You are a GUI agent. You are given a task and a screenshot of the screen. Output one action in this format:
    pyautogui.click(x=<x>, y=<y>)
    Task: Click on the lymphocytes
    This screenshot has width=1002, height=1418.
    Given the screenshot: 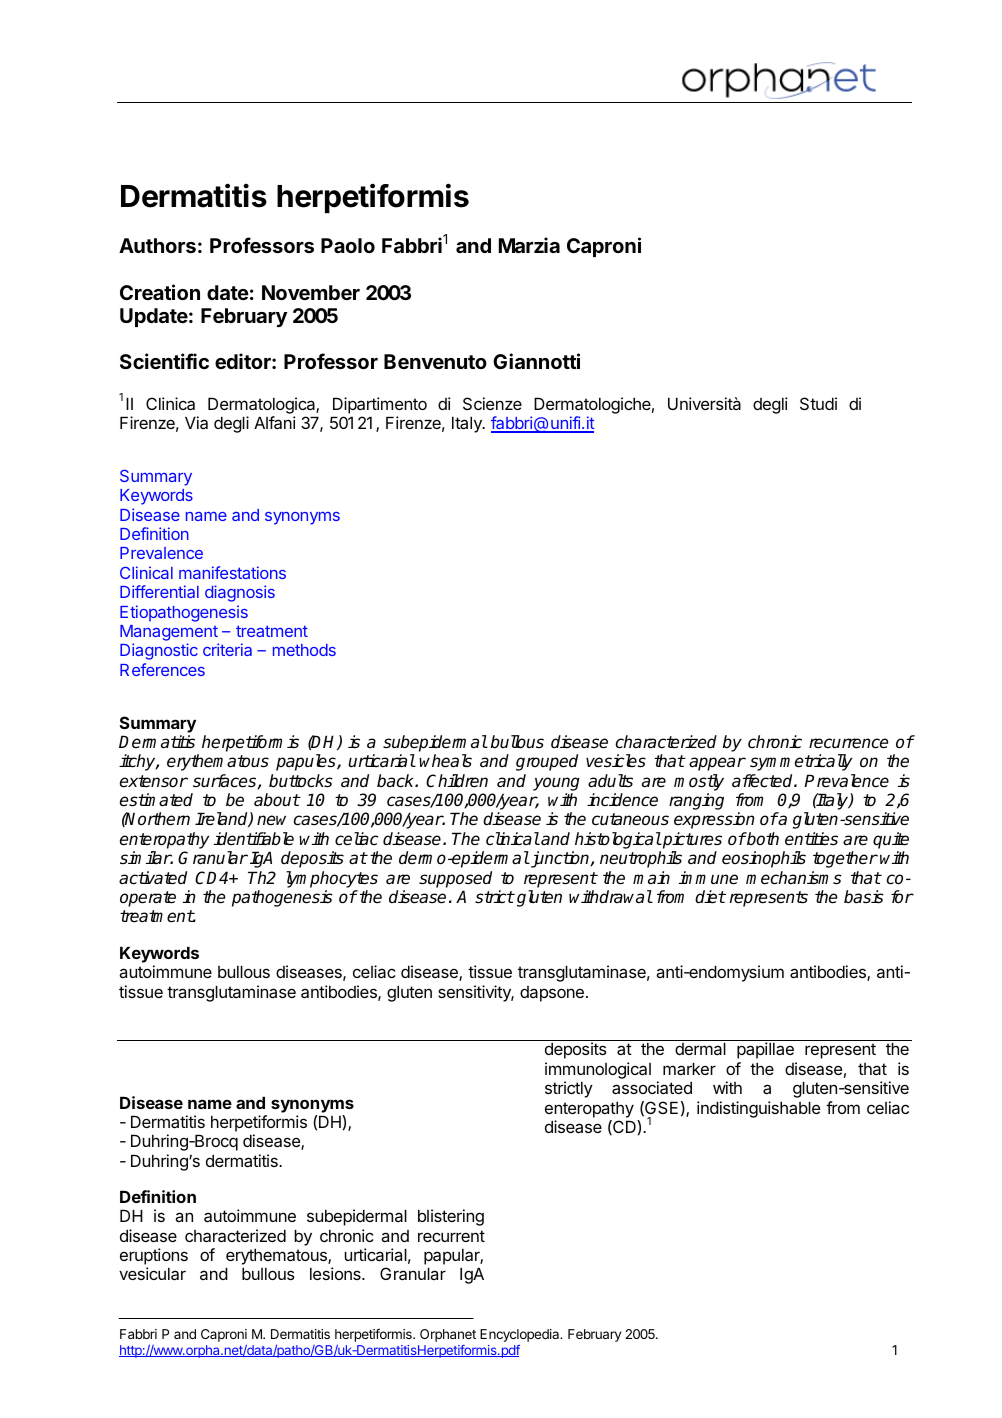 What is the action you would take?
    pyautogui.click(x=332, y=879)
